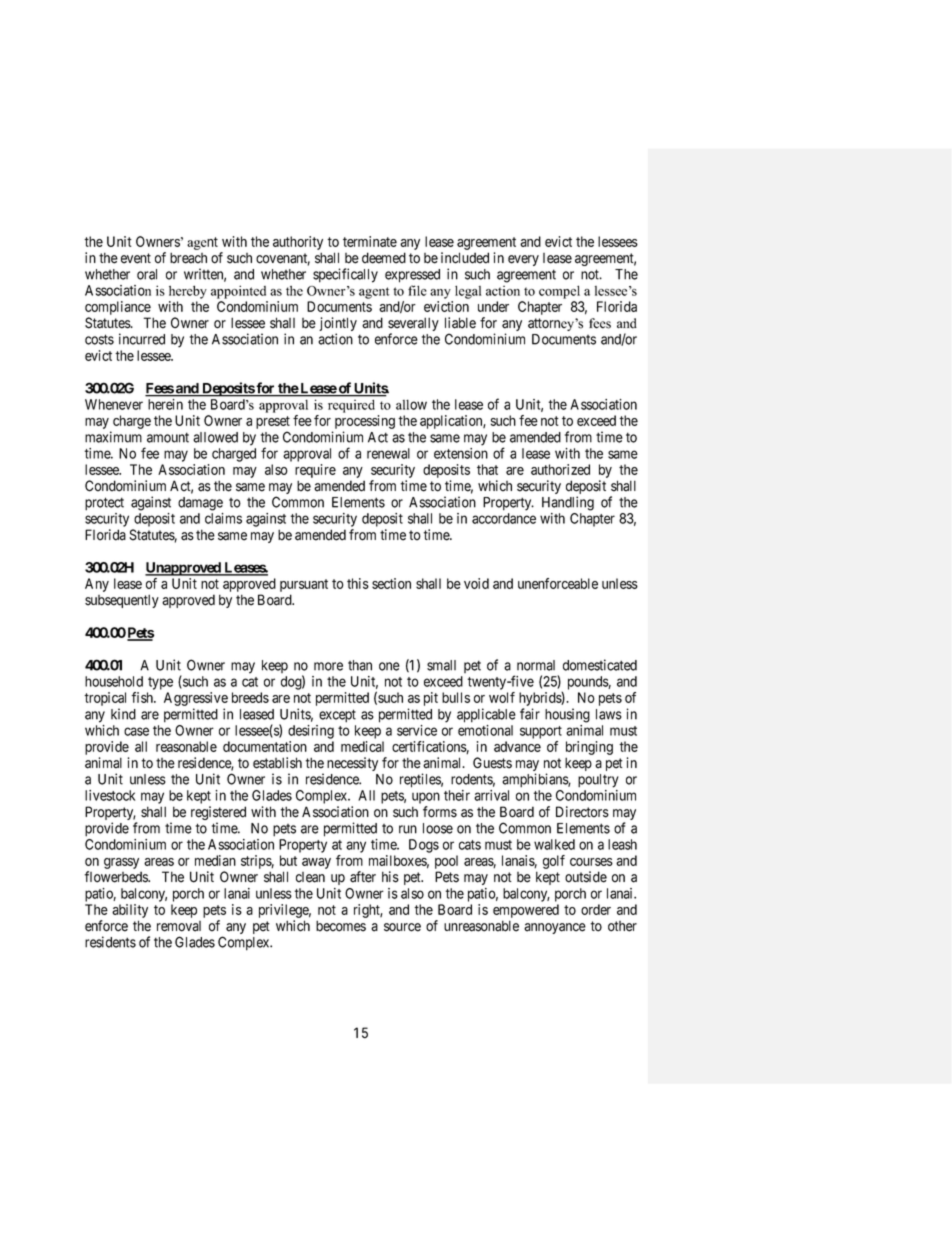 Image resolution: width=952 pixels, height=1233 pixels. I want to click on except, so click(337, 716).
